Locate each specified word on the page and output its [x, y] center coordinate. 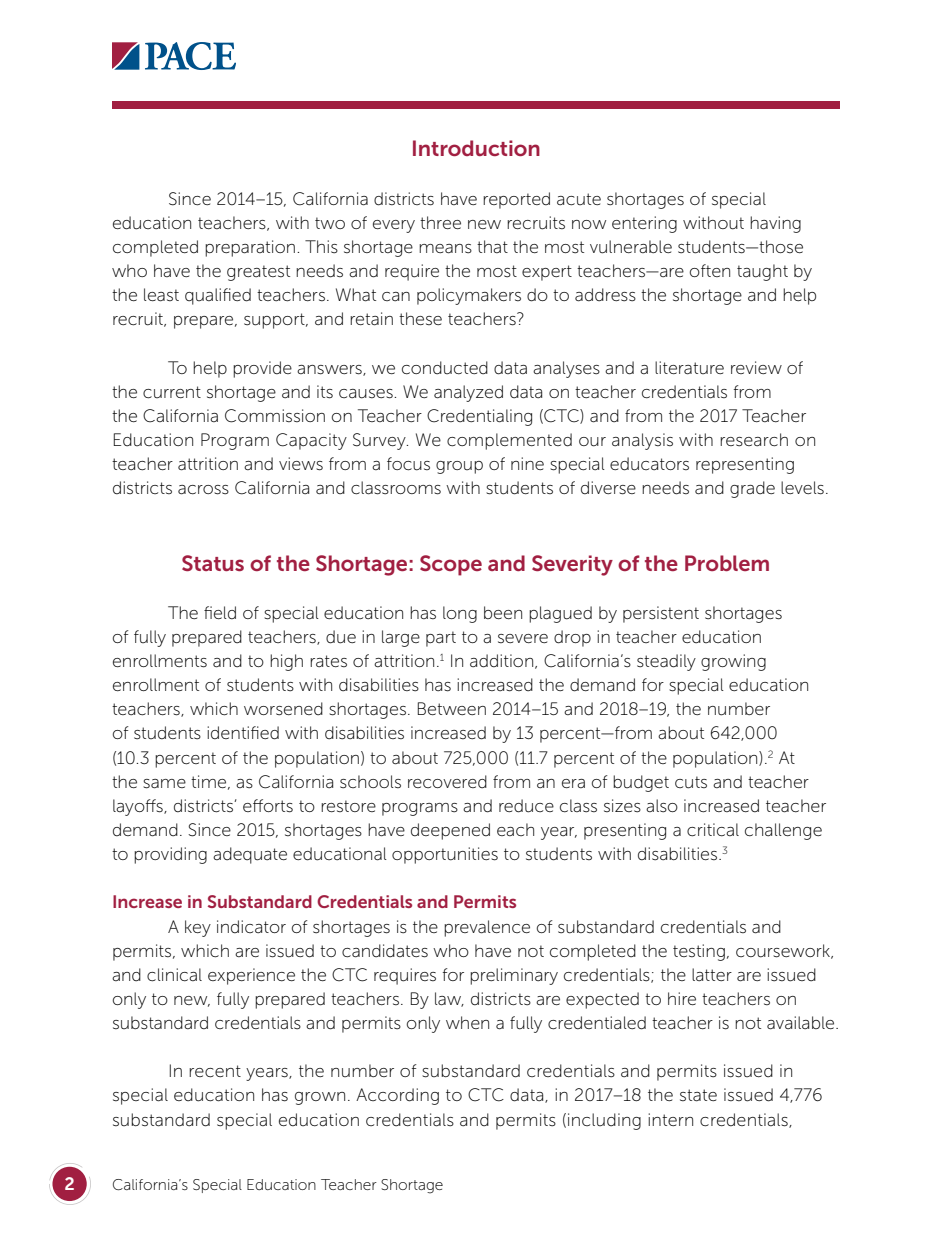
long [460, 614]
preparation [250, 248]
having [775, 224]
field [220, 613]
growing [733, 662]
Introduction [476, 148]
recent [215, 1071]
